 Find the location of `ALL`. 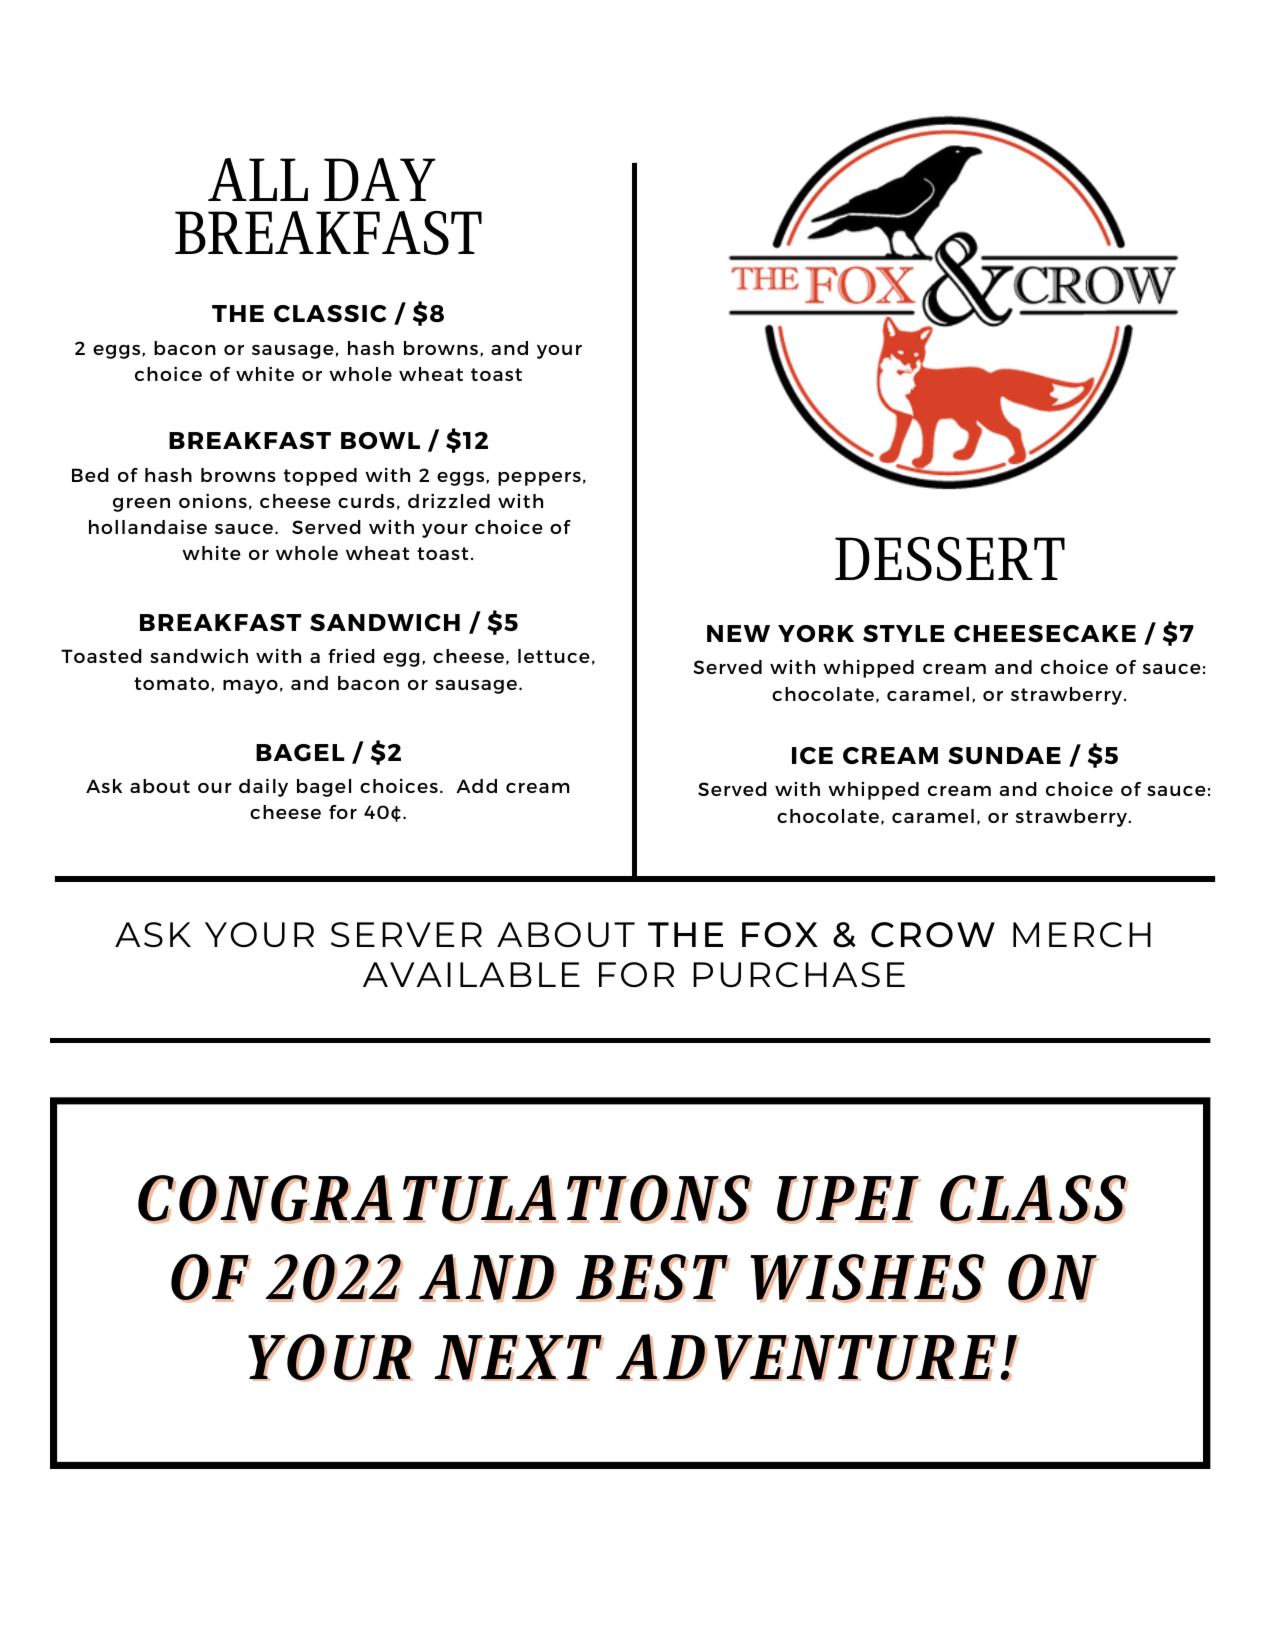

ALL is located at coordinates (258, 179).
